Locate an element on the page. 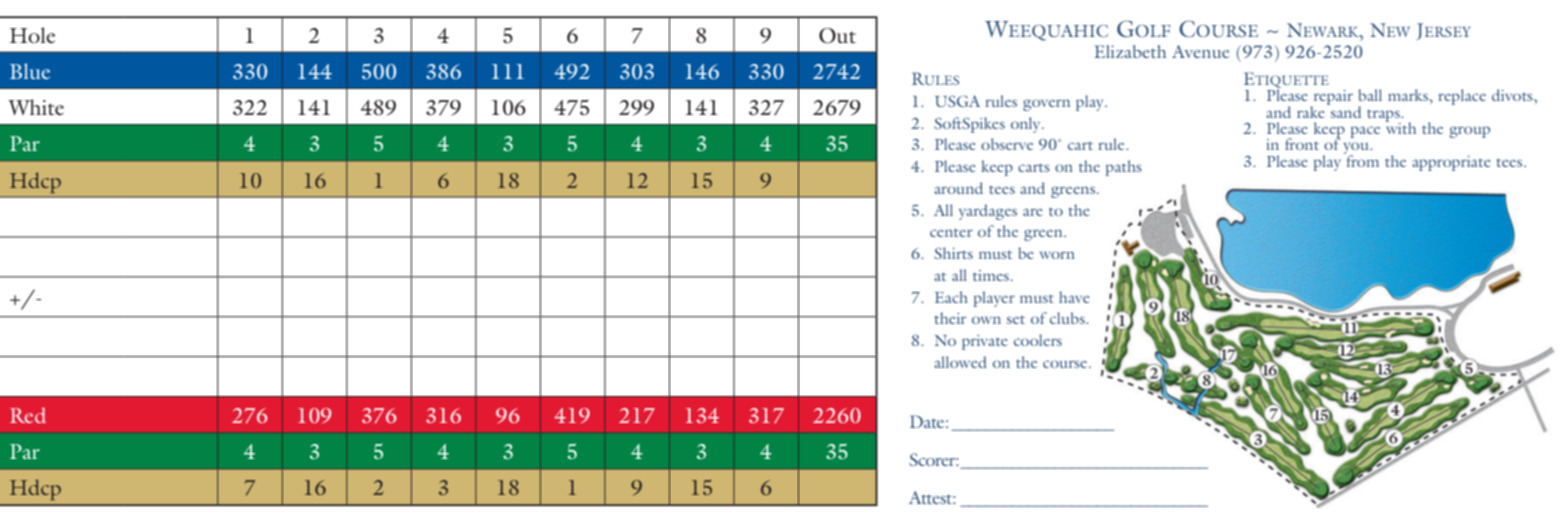 The width and height of the image is (1568, 522). White is located at coordinates (36, 107).
